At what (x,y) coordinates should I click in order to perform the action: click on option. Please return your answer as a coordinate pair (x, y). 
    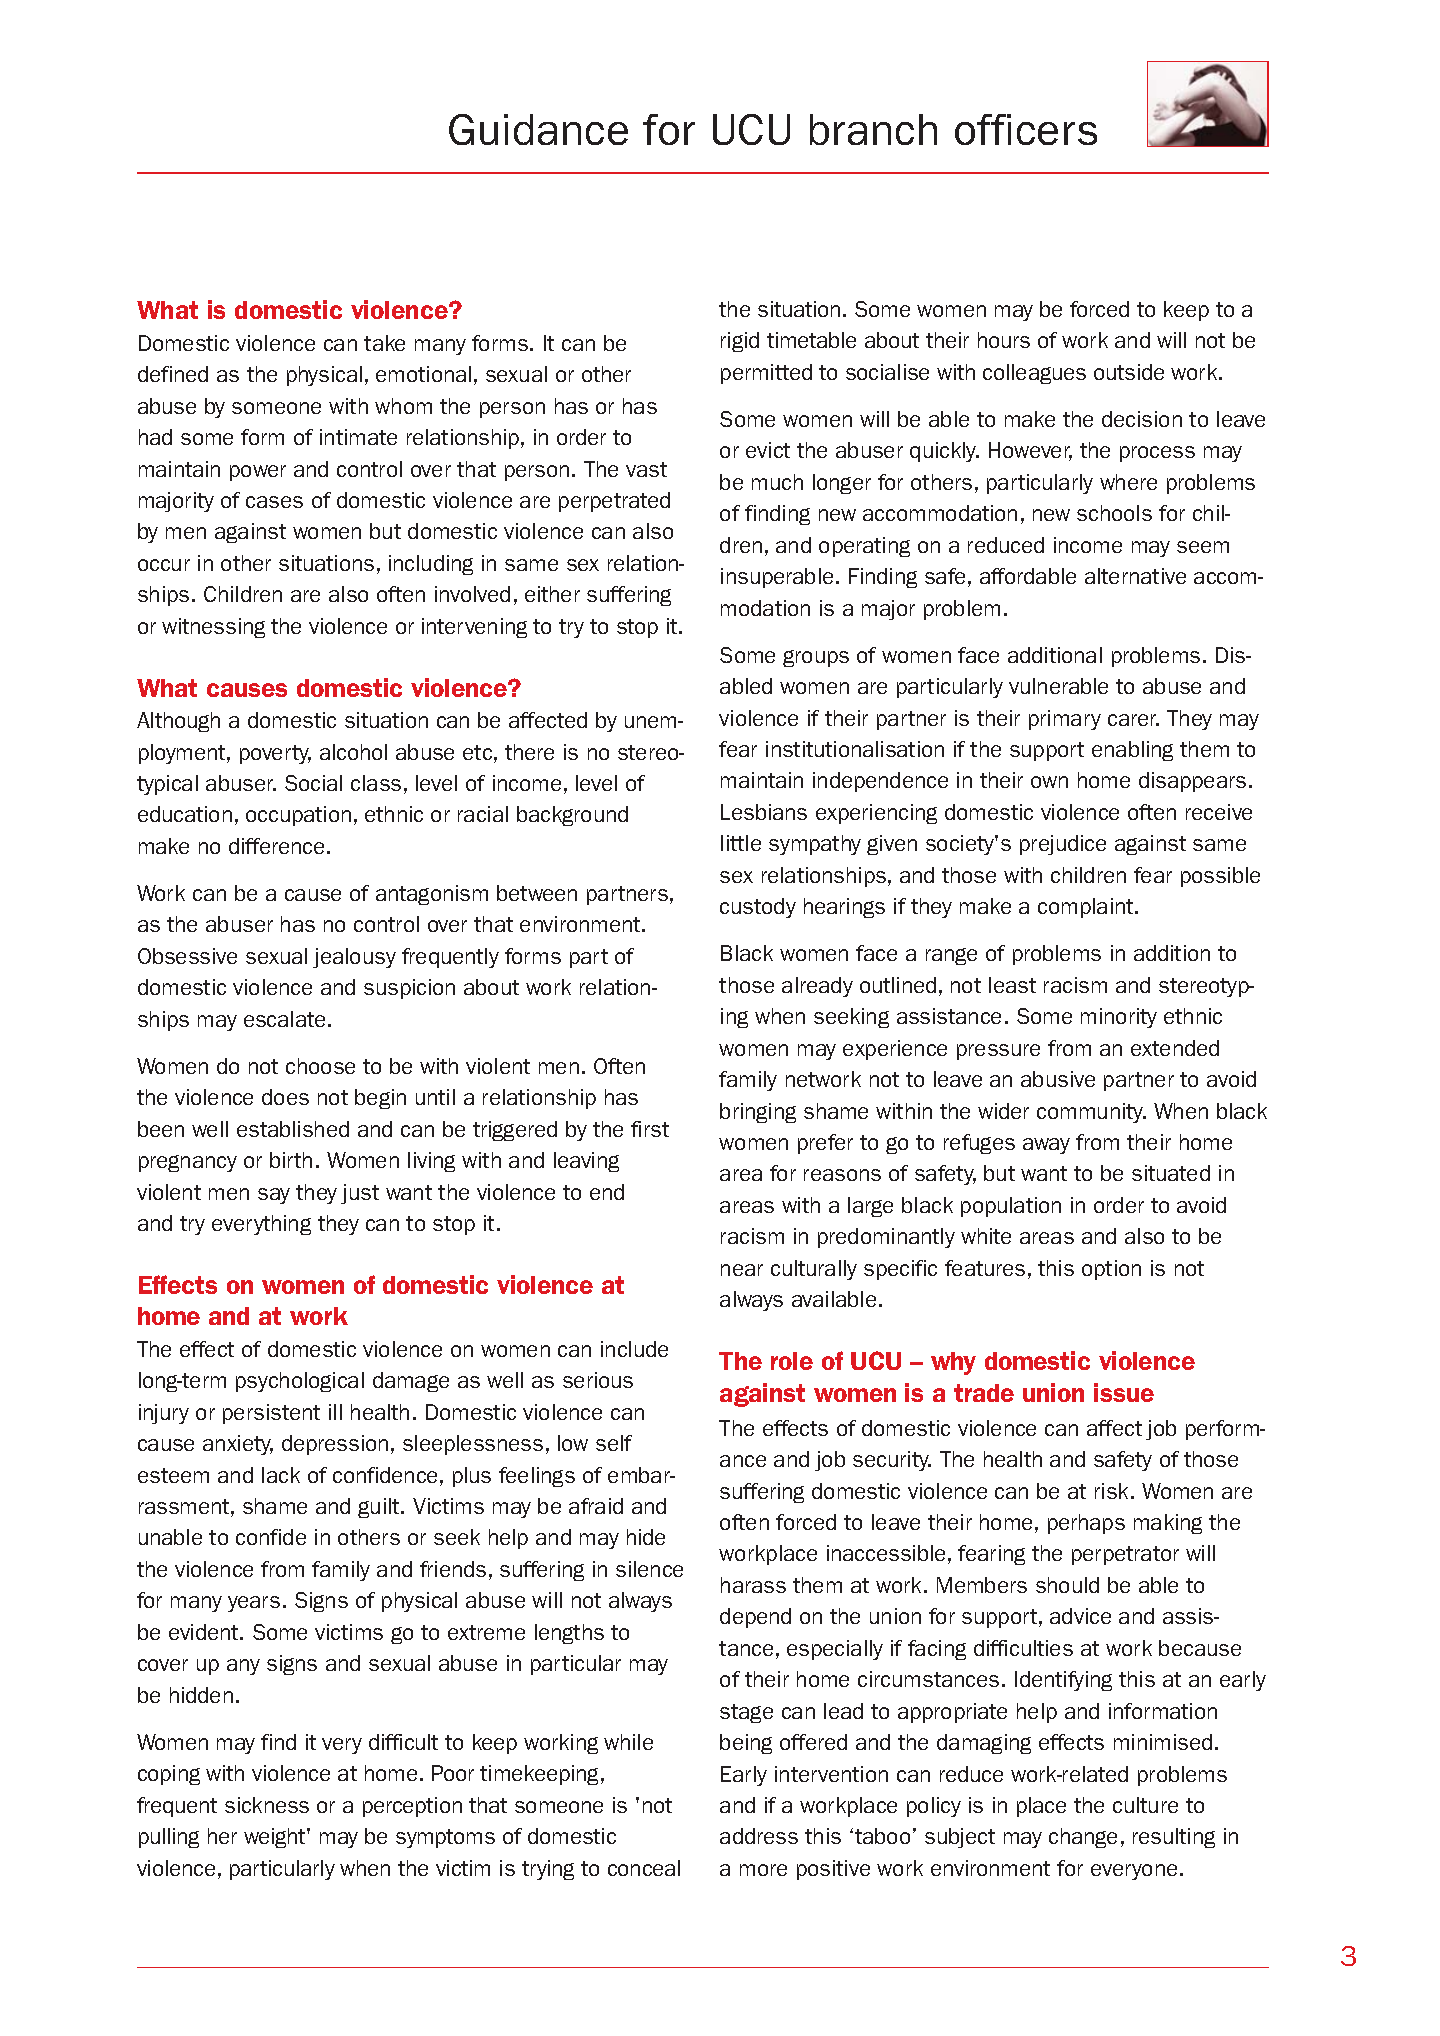
    Looking at the image, I should click on (1111, 1270).
